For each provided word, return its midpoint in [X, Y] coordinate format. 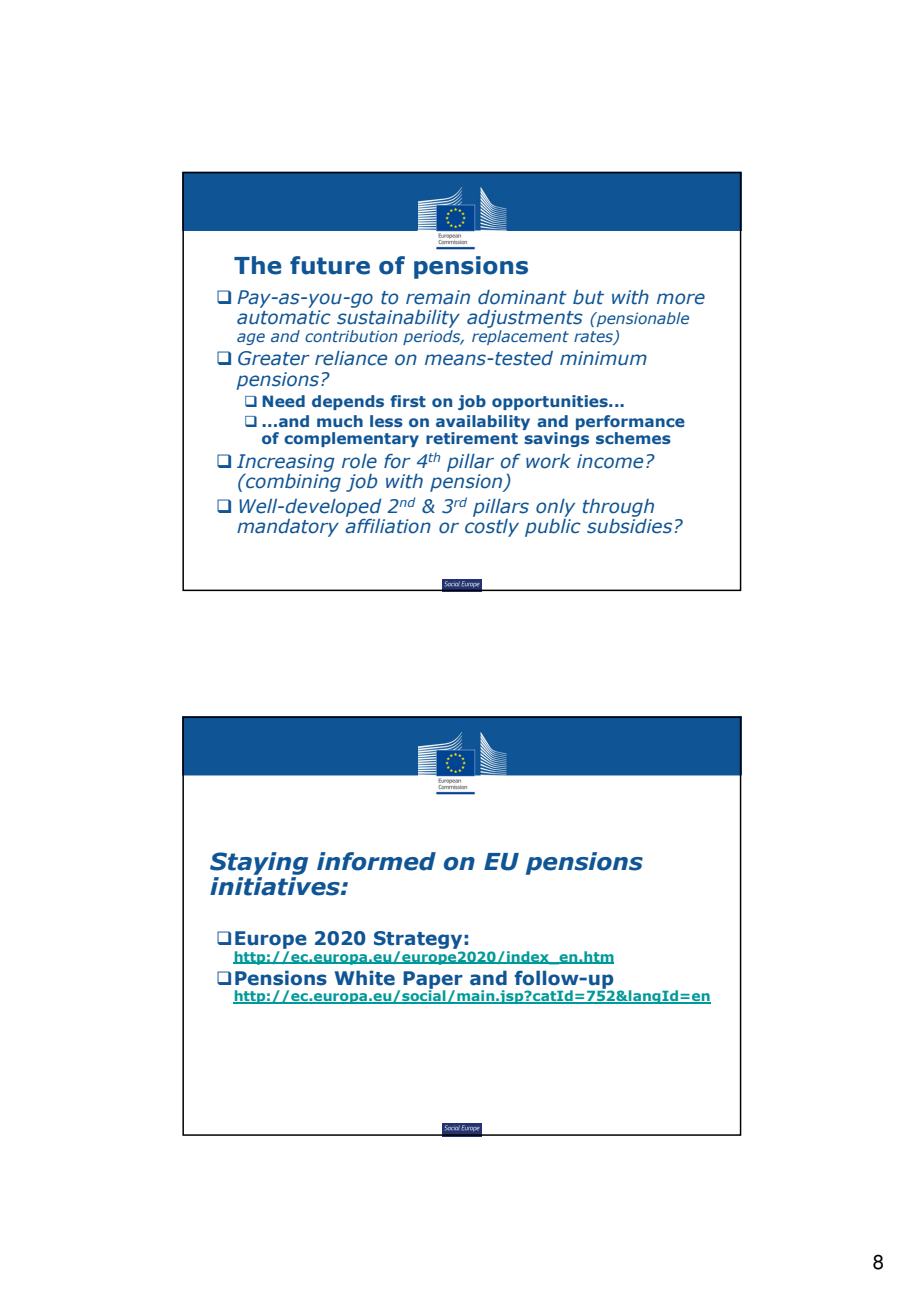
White [365, 978]
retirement [472, 438]
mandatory [288, 528]
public [553, 526]
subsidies [629, 525]
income [610, 461]
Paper [433, 981]
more [681, 299]
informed [376, 861]
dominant [522, 297]
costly [492, 526]
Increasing [286, 464]
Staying [259, 863]
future [330, 265]
